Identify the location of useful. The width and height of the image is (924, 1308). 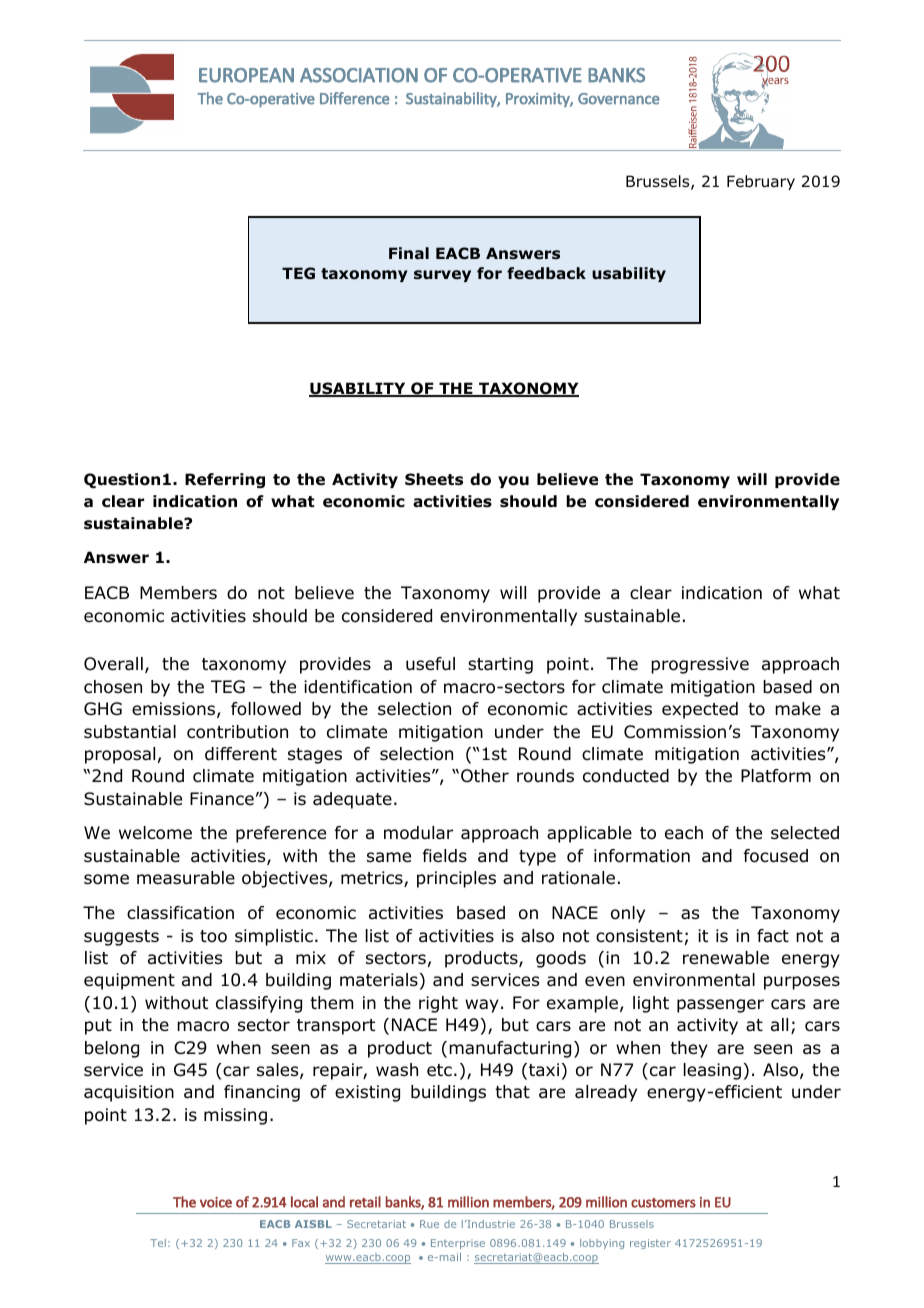
(430, 664).
